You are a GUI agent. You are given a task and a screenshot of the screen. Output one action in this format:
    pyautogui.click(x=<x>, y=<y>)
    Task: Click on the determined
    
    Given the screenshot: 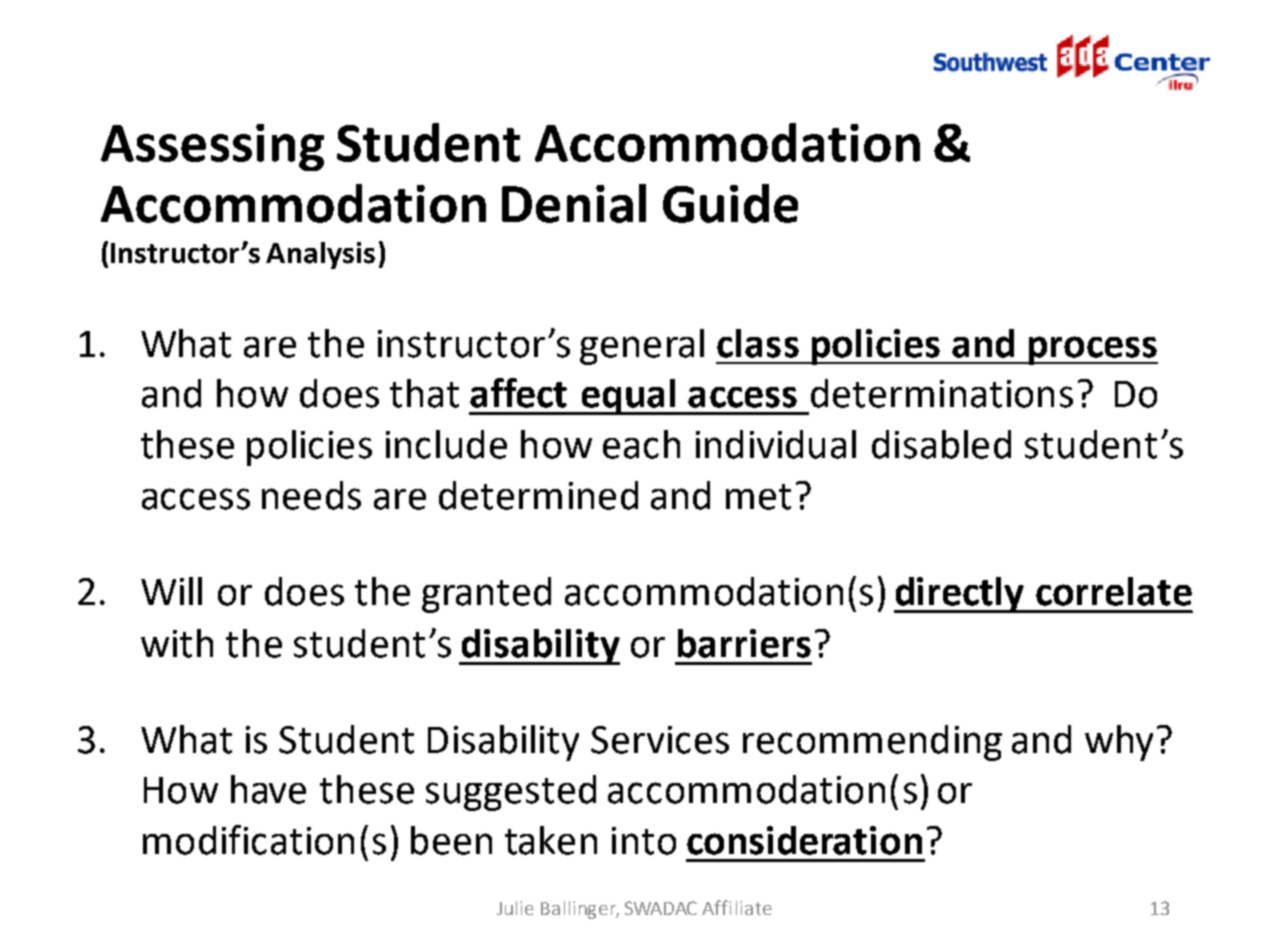 What is the action you would take?
    pyautogui.click(x=538, y=495)
